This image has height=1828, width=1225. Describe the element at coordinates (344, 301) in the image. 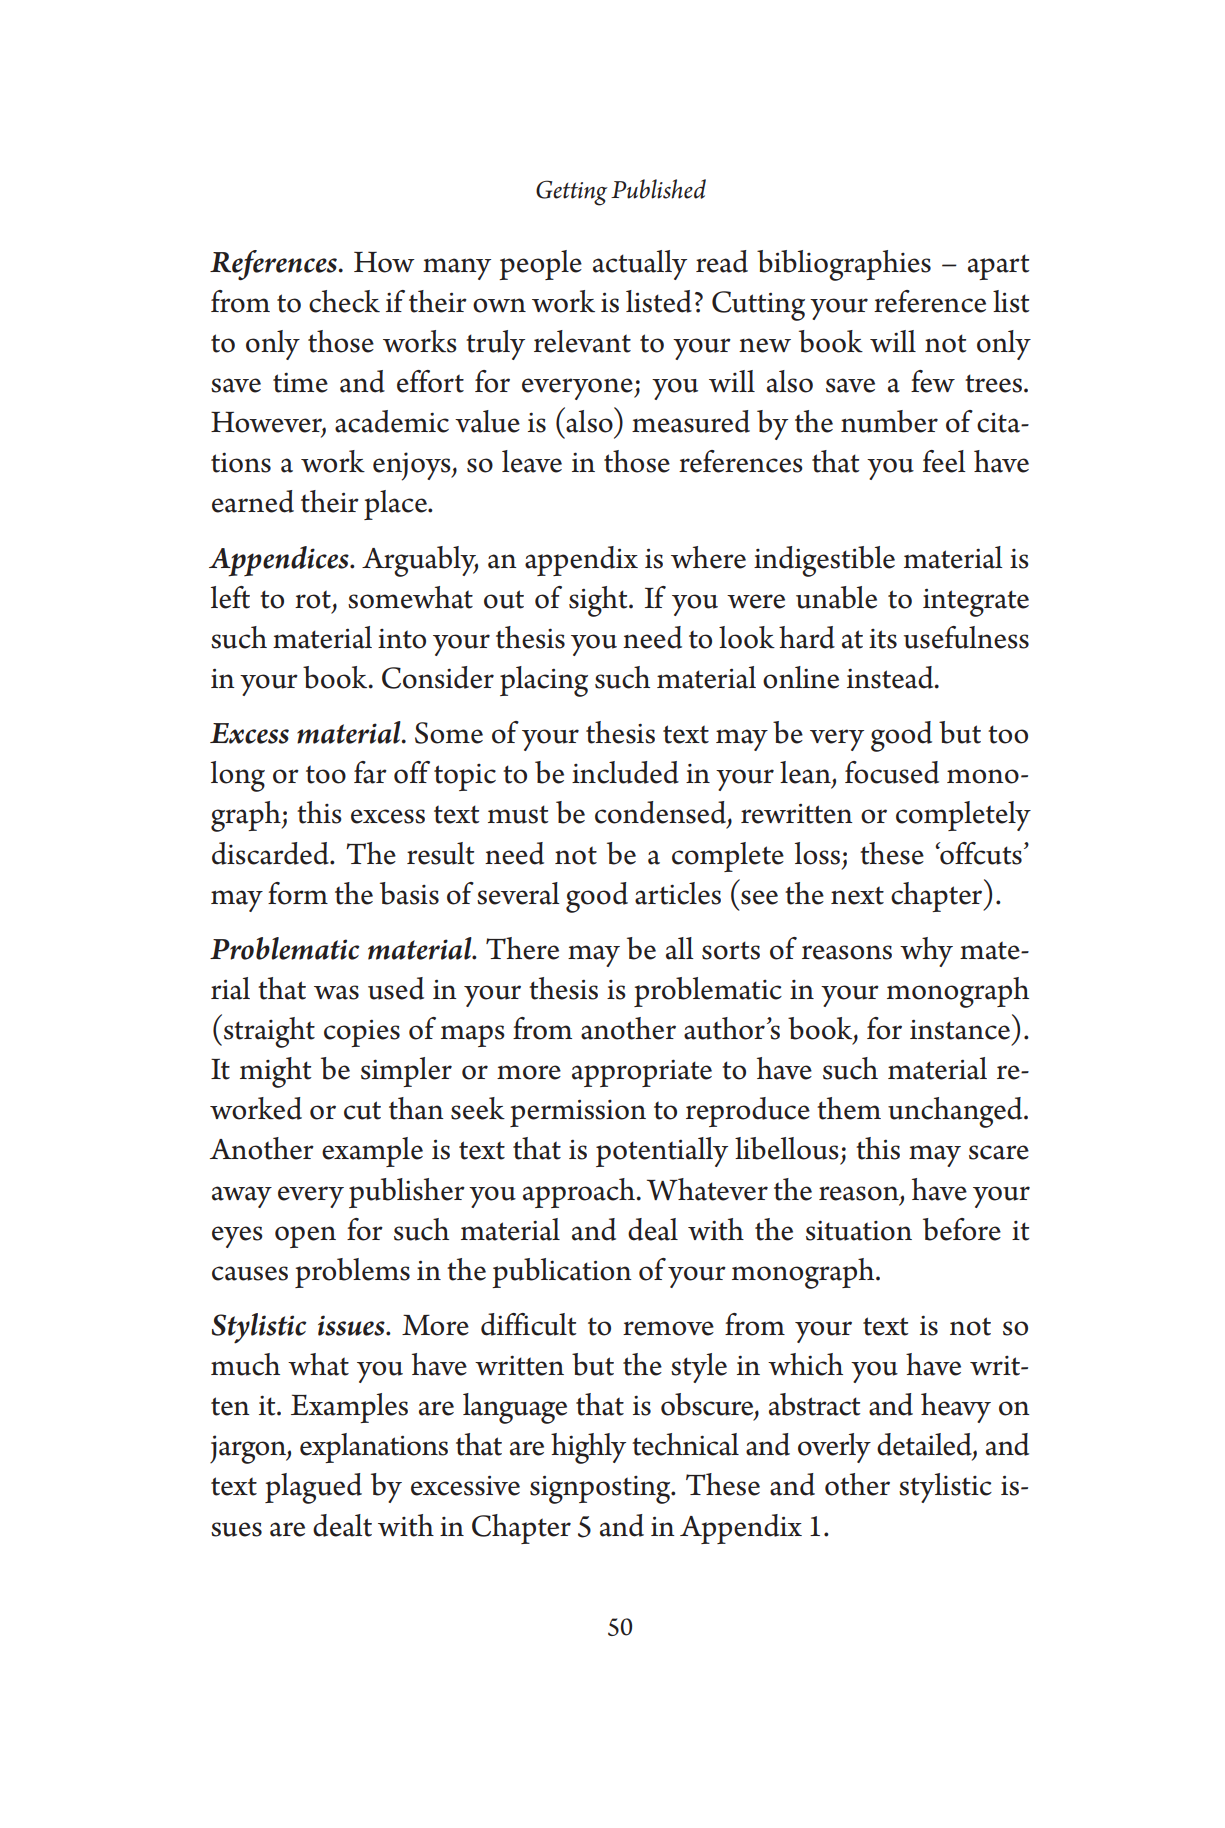

I see `check` at that location.
